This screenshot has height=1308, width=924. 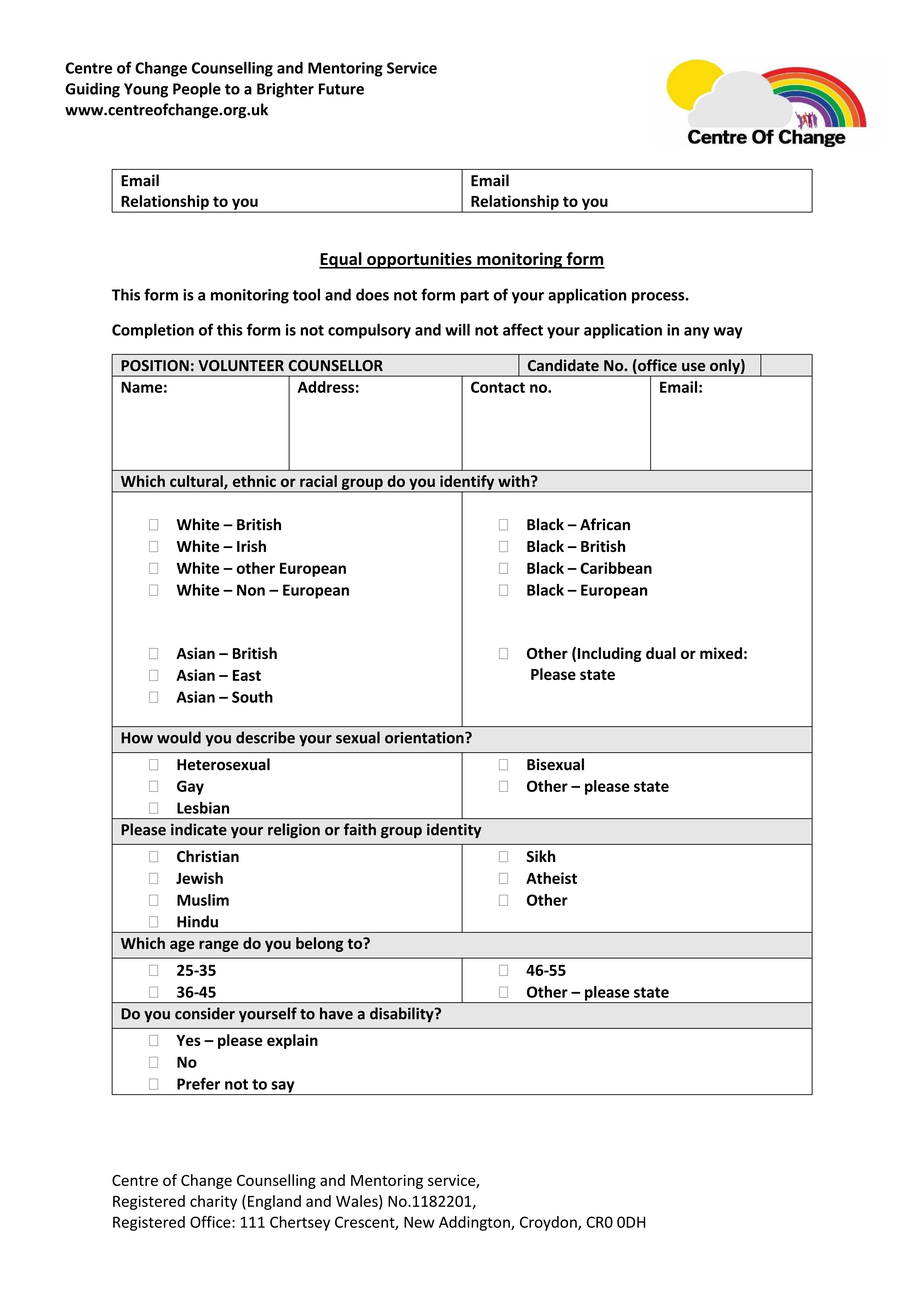 I want to click on dual, so click(x=661, y=653).
